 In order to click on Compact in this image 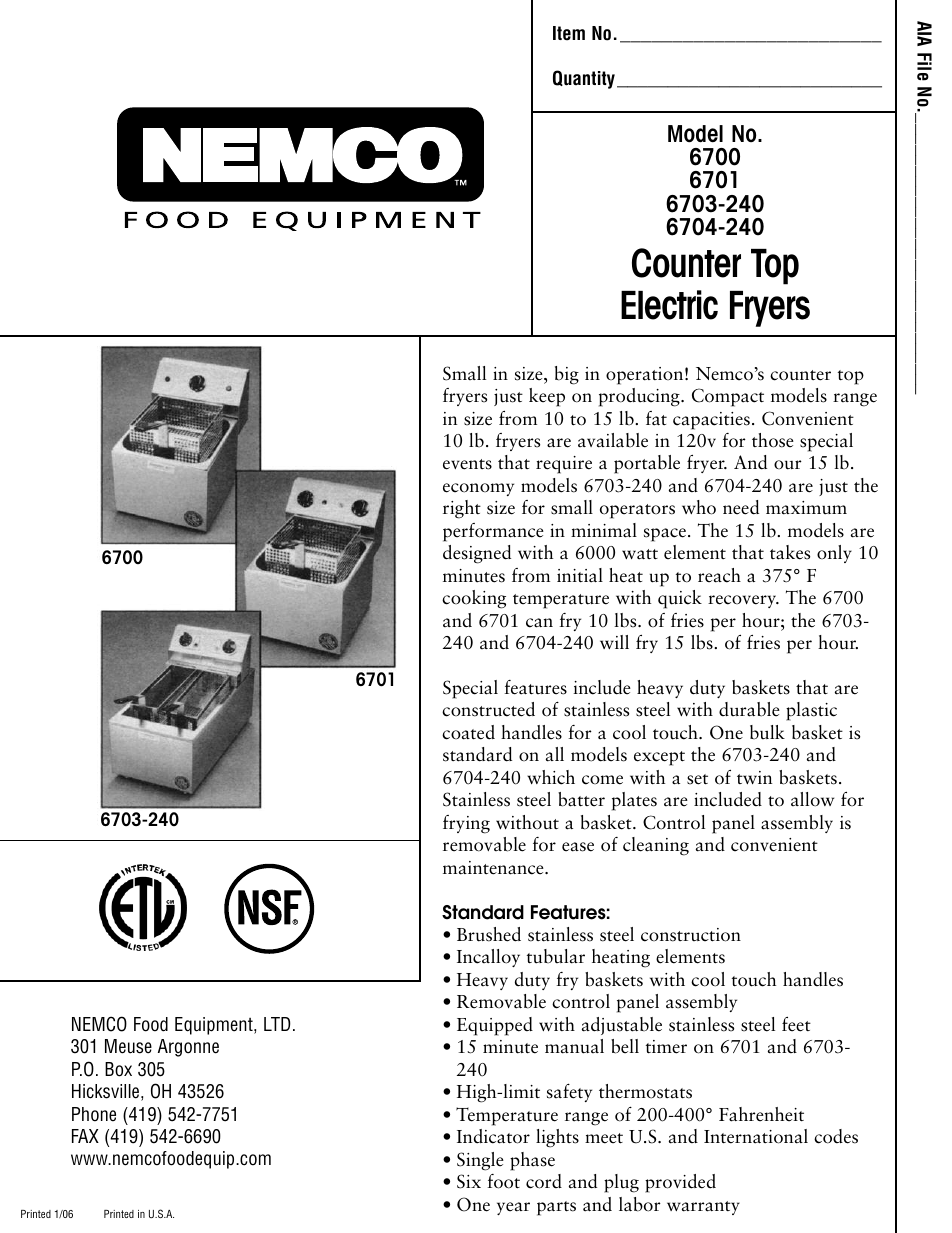, I will do `click(728, 397)`.
